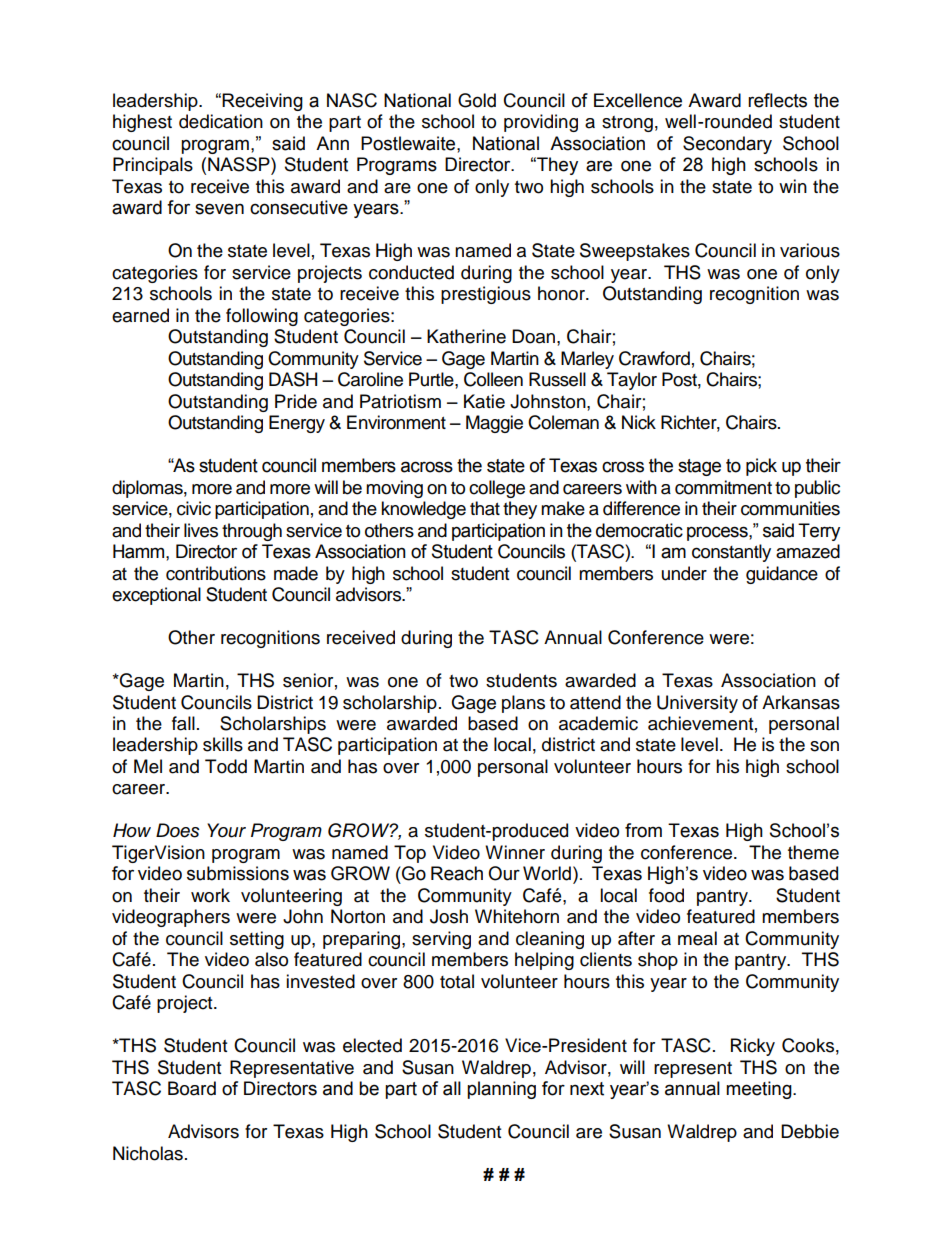 The width and height of the document is (952, 1233). I want to click on Colleen, so click(493, 379).
